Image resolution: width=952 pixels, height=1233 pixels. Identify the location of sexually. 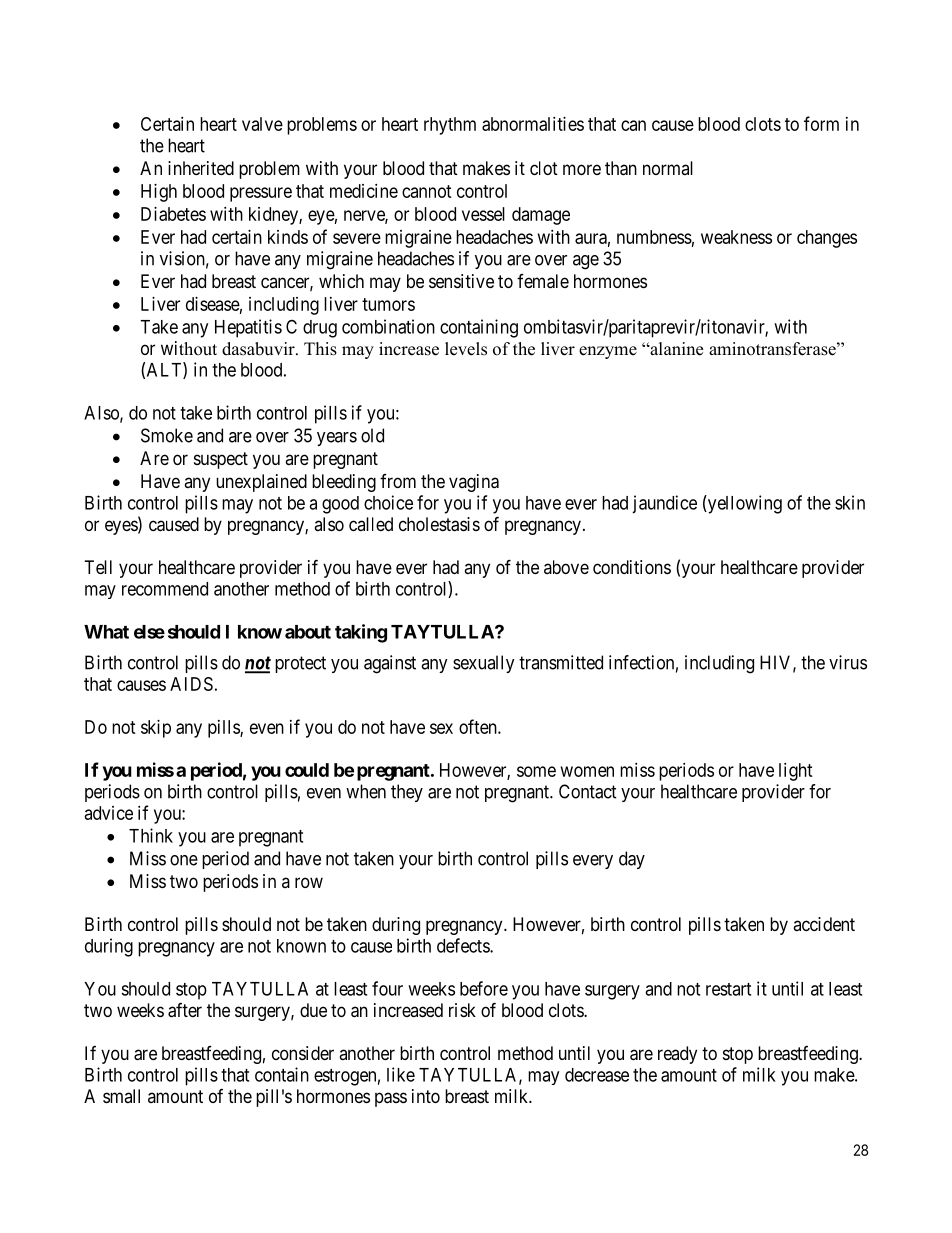
(484, 664).
